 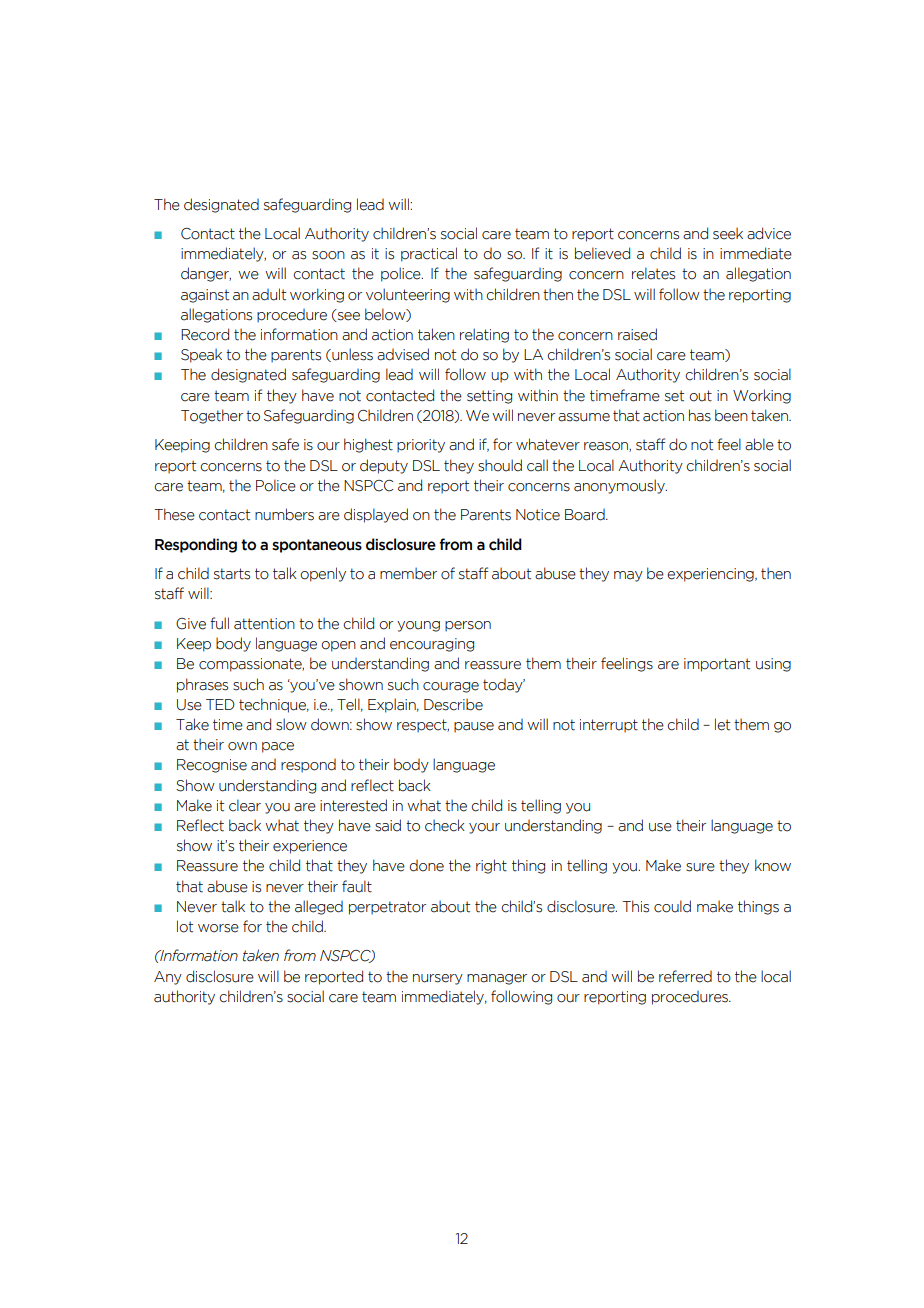 What do you see at coordinates (728, 233) in the document?
I see `seek` at bounding box center [728, 233].
